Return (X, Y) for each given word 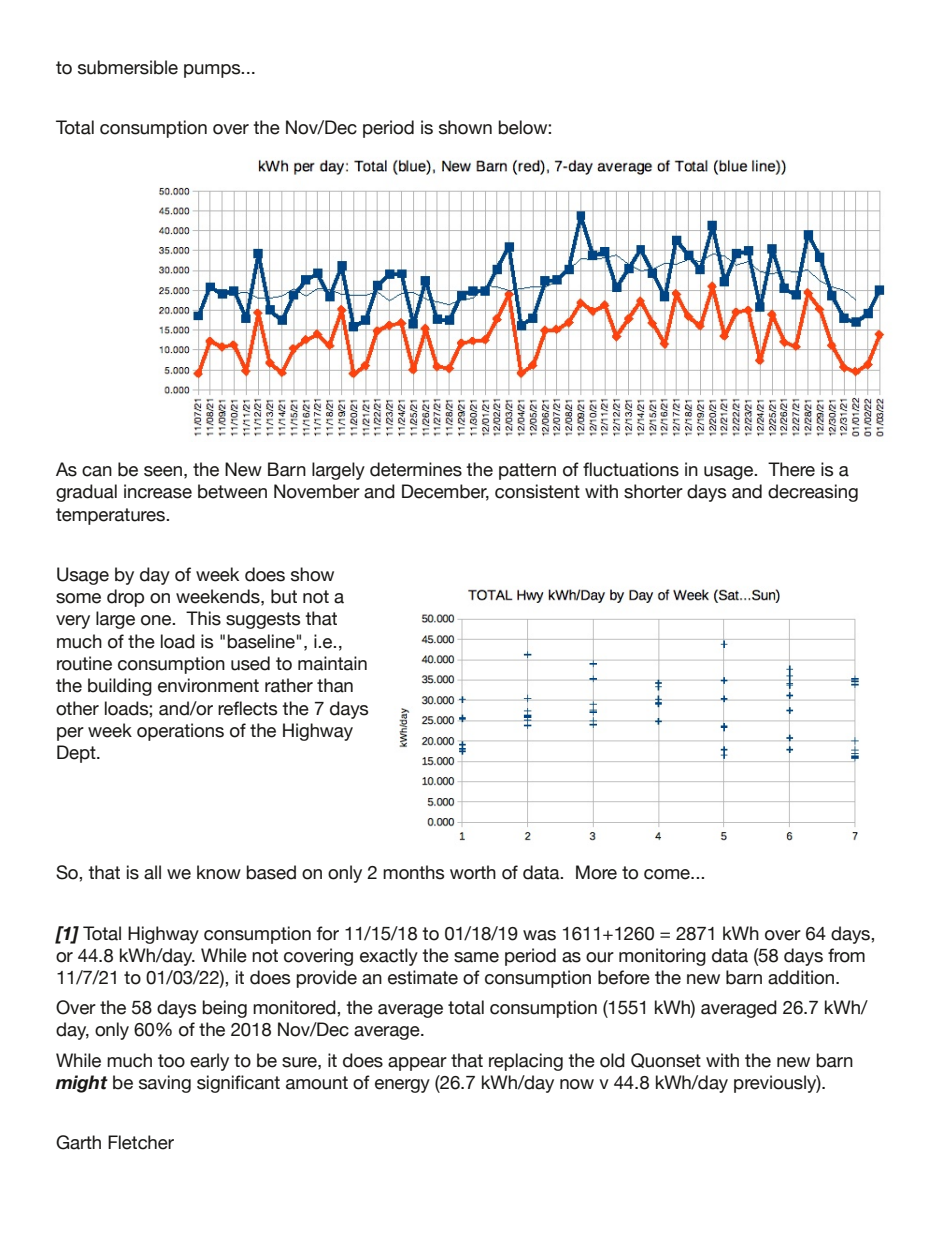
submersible (128, 67)
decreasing (813, 493)
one (157, 620)
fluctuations (631, 469)
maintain (332, 663)
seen (163, 471)
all (152, 872)
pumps (213, 71)
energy (402, 1086)
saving (165, 1084)
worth (473, 872)
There (791, 469)
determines (416, 469)
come (668, 874)
